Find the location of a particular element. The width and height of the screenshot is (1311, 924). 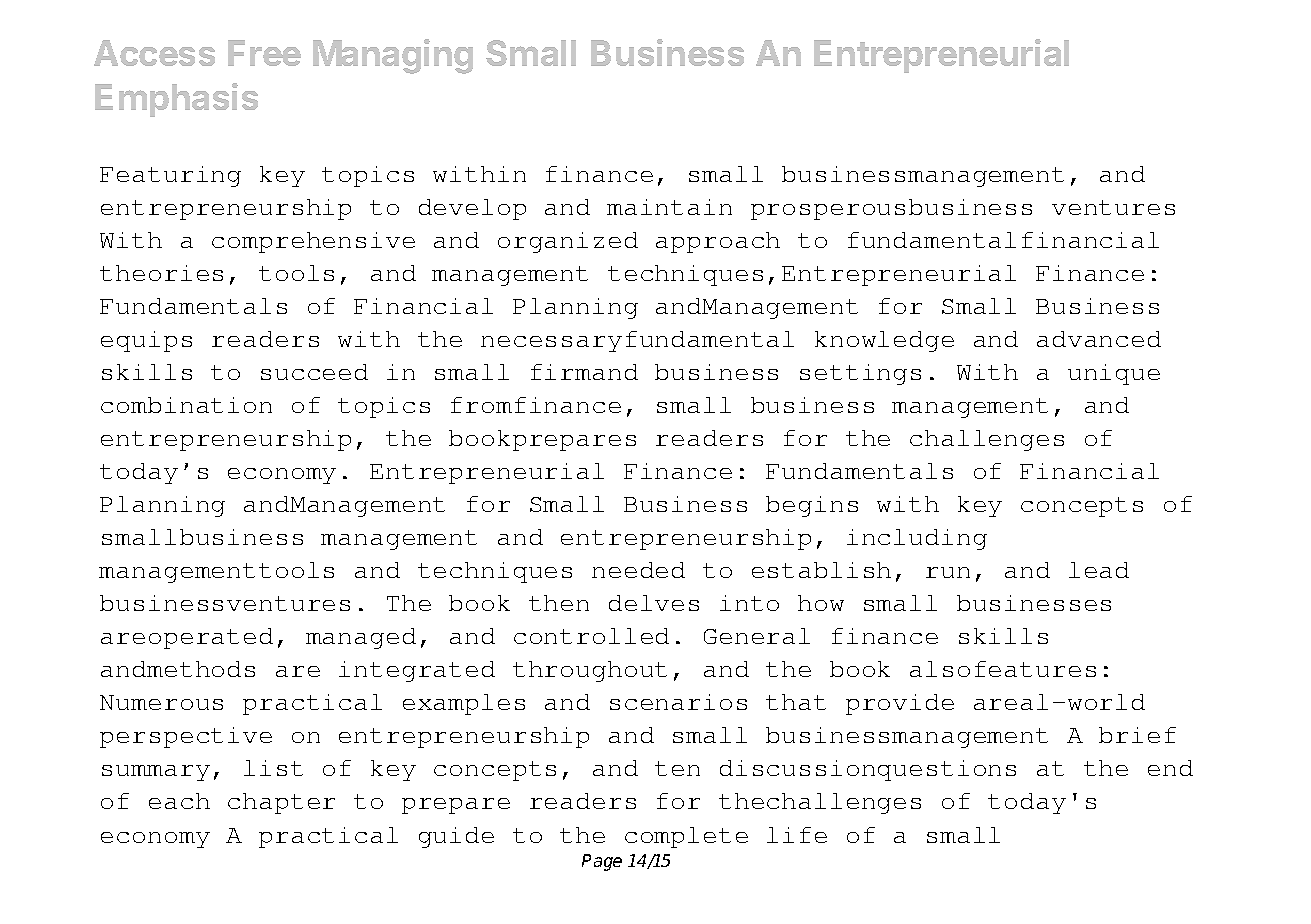

Managing is located at coordinates (393, 56).
